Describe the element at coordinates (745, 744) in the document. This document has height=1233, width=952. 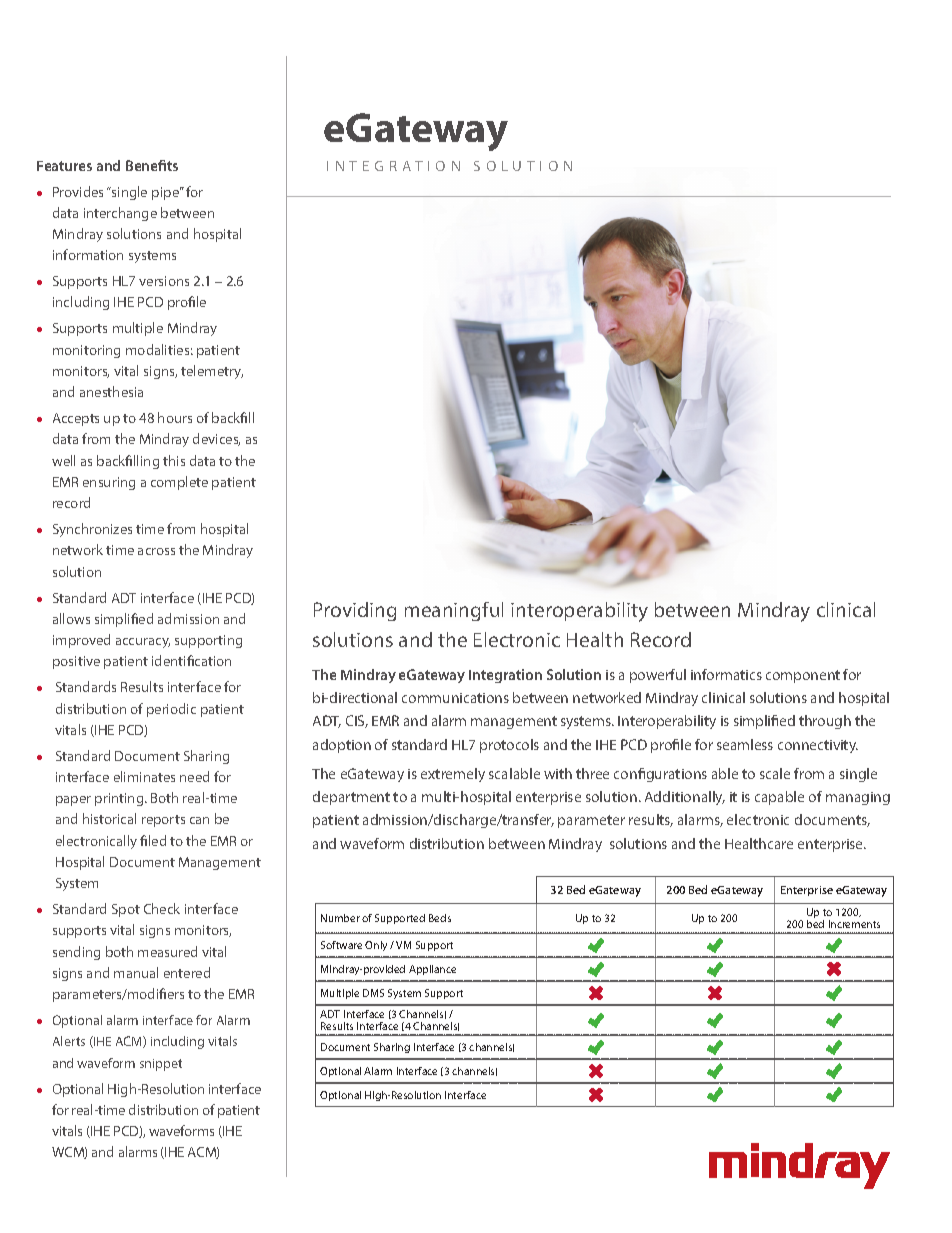
I see `seamless` at that location.
